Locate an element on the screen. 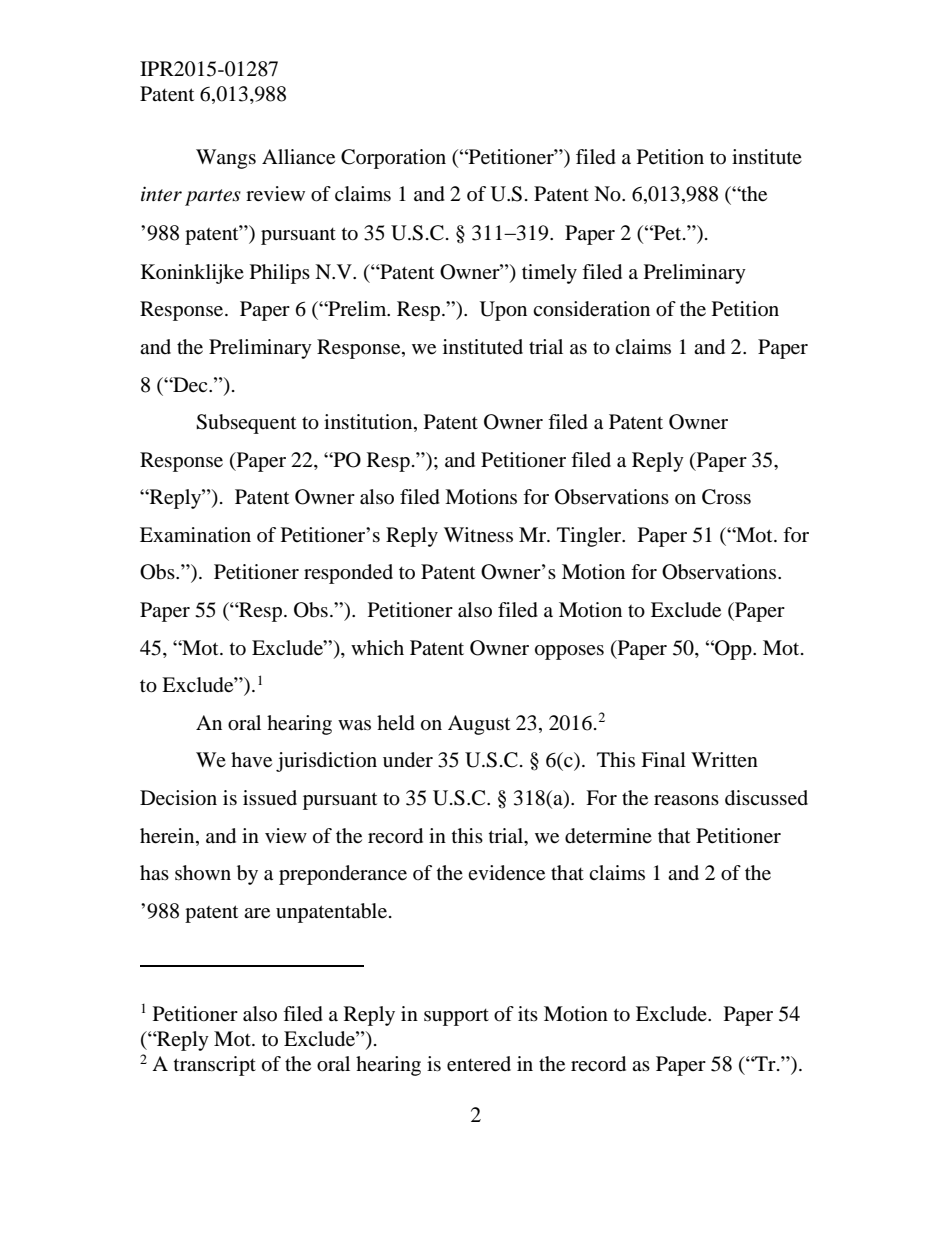 The image size is (952, 1233). have is located at coordinates (251, 760).
